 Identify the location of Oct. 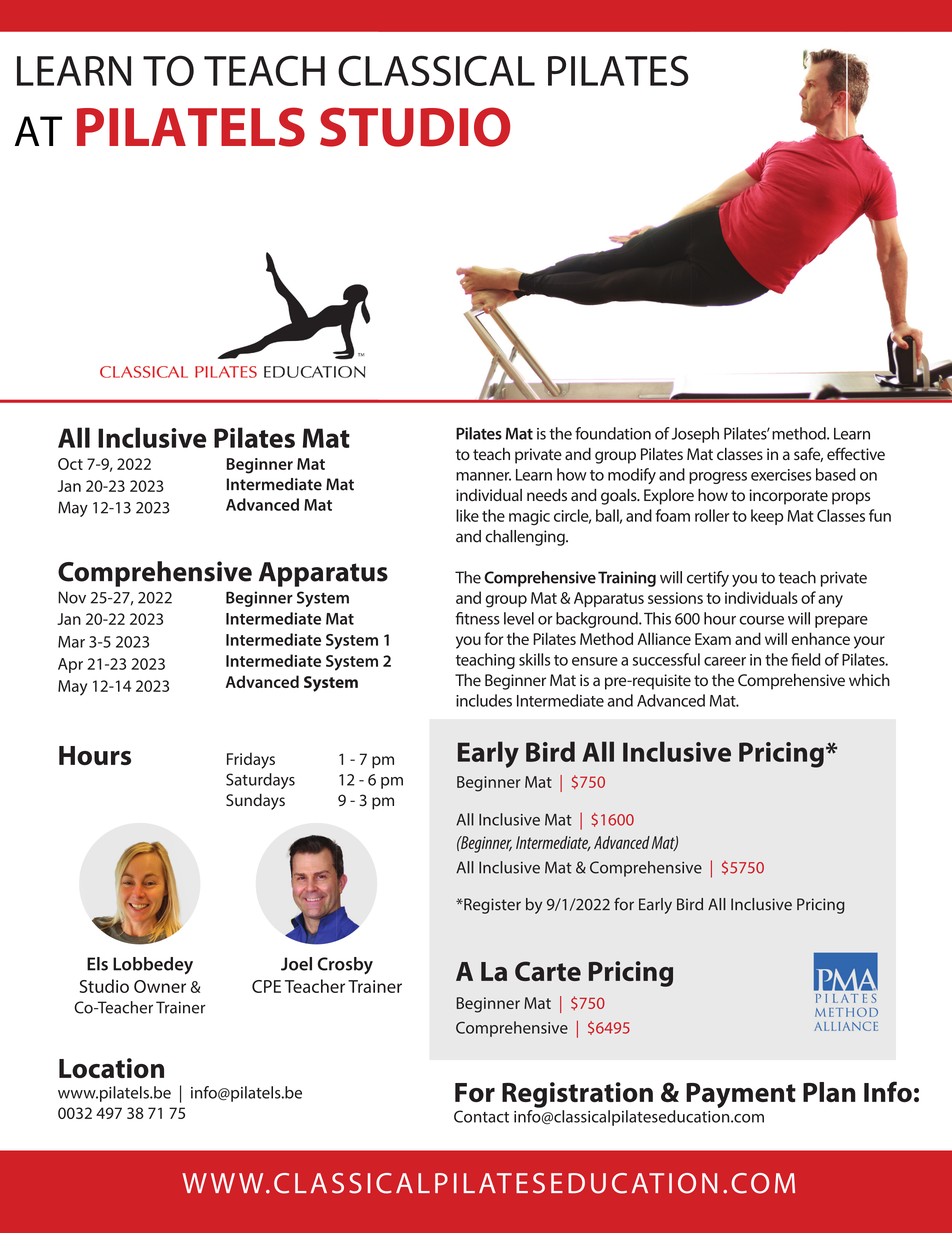
(70, 464).
